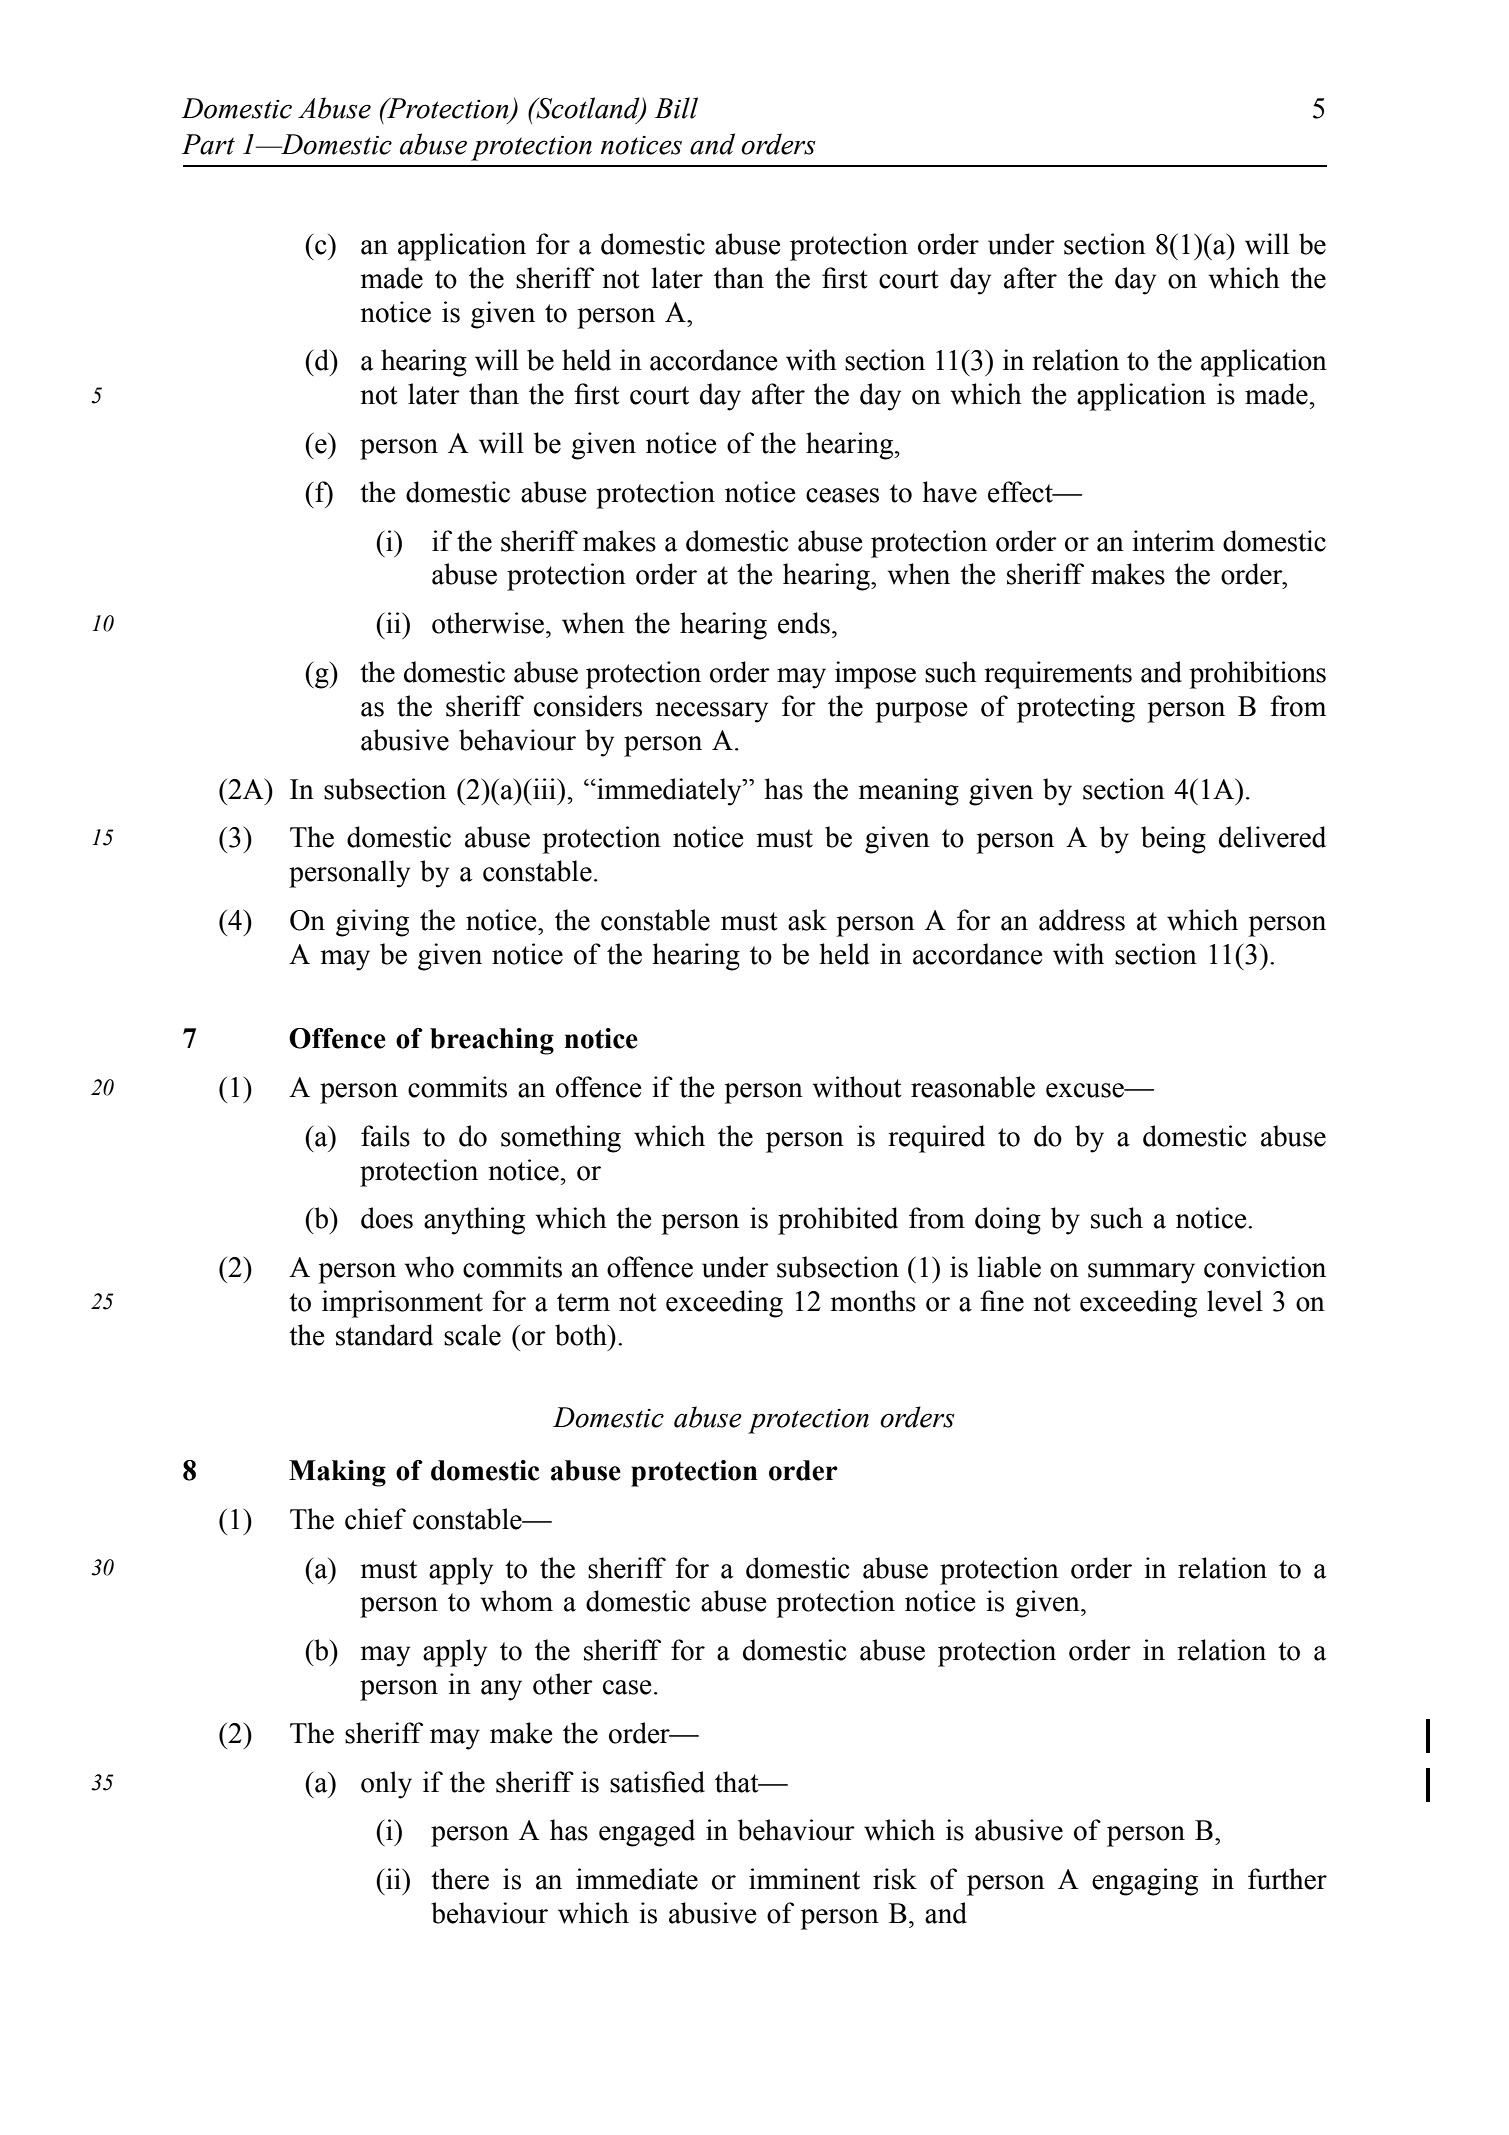 Image resolution: width=1509 pixels, height=2135 pixels. I want to click on ask, so click(807, 920).
